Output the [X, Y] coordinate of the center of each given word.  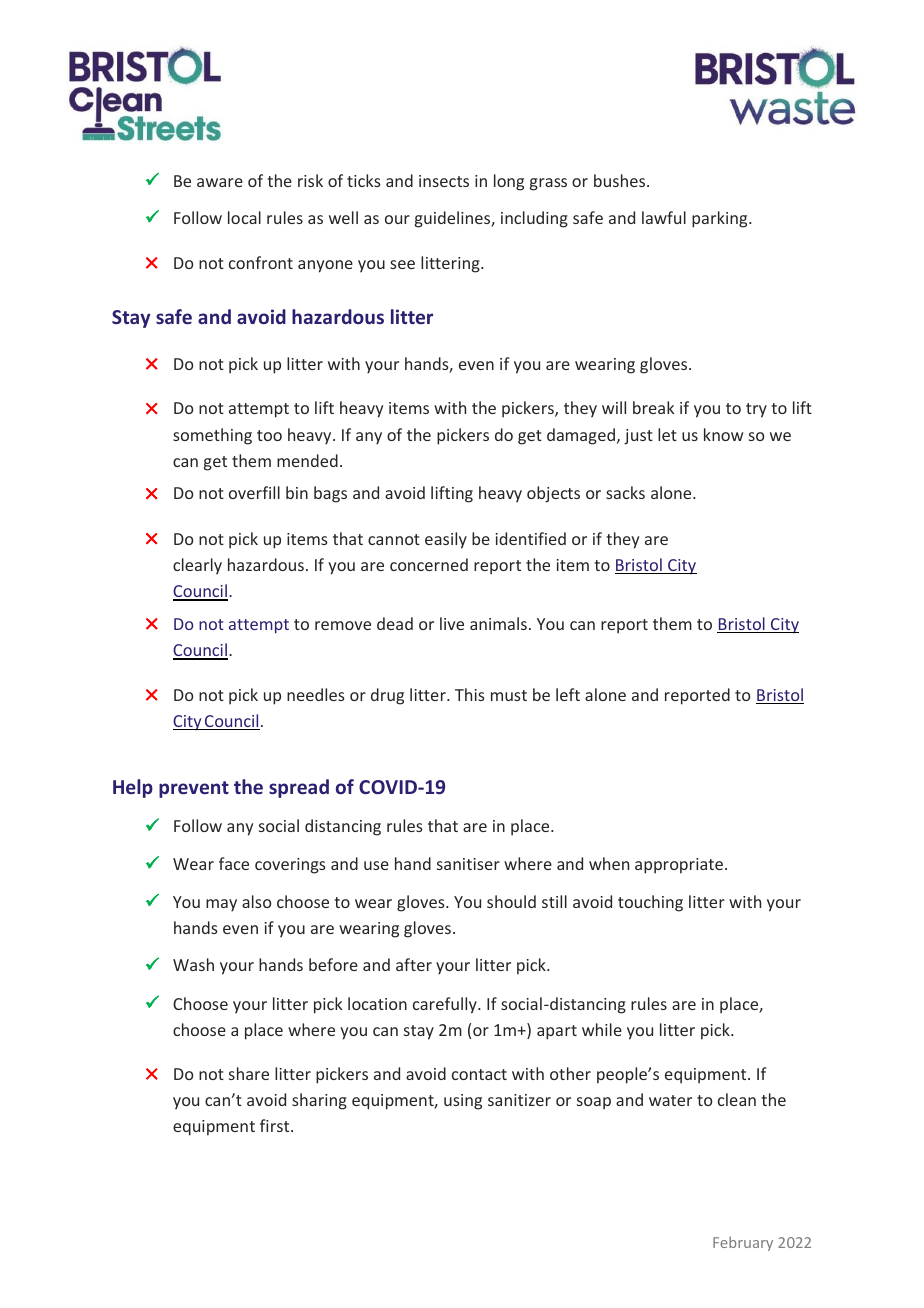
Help [133, 788]
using [463, 1102]
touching [650, 903]
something [212, 436]
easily [446, 540]
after [414, 964]
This [470, 694]
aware [220, 182]
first [276, 1125]
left [568, 694]
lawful [664, 217]
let [667, 434]
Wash [193, 964]
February [743, 1243]
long [509, 182]
